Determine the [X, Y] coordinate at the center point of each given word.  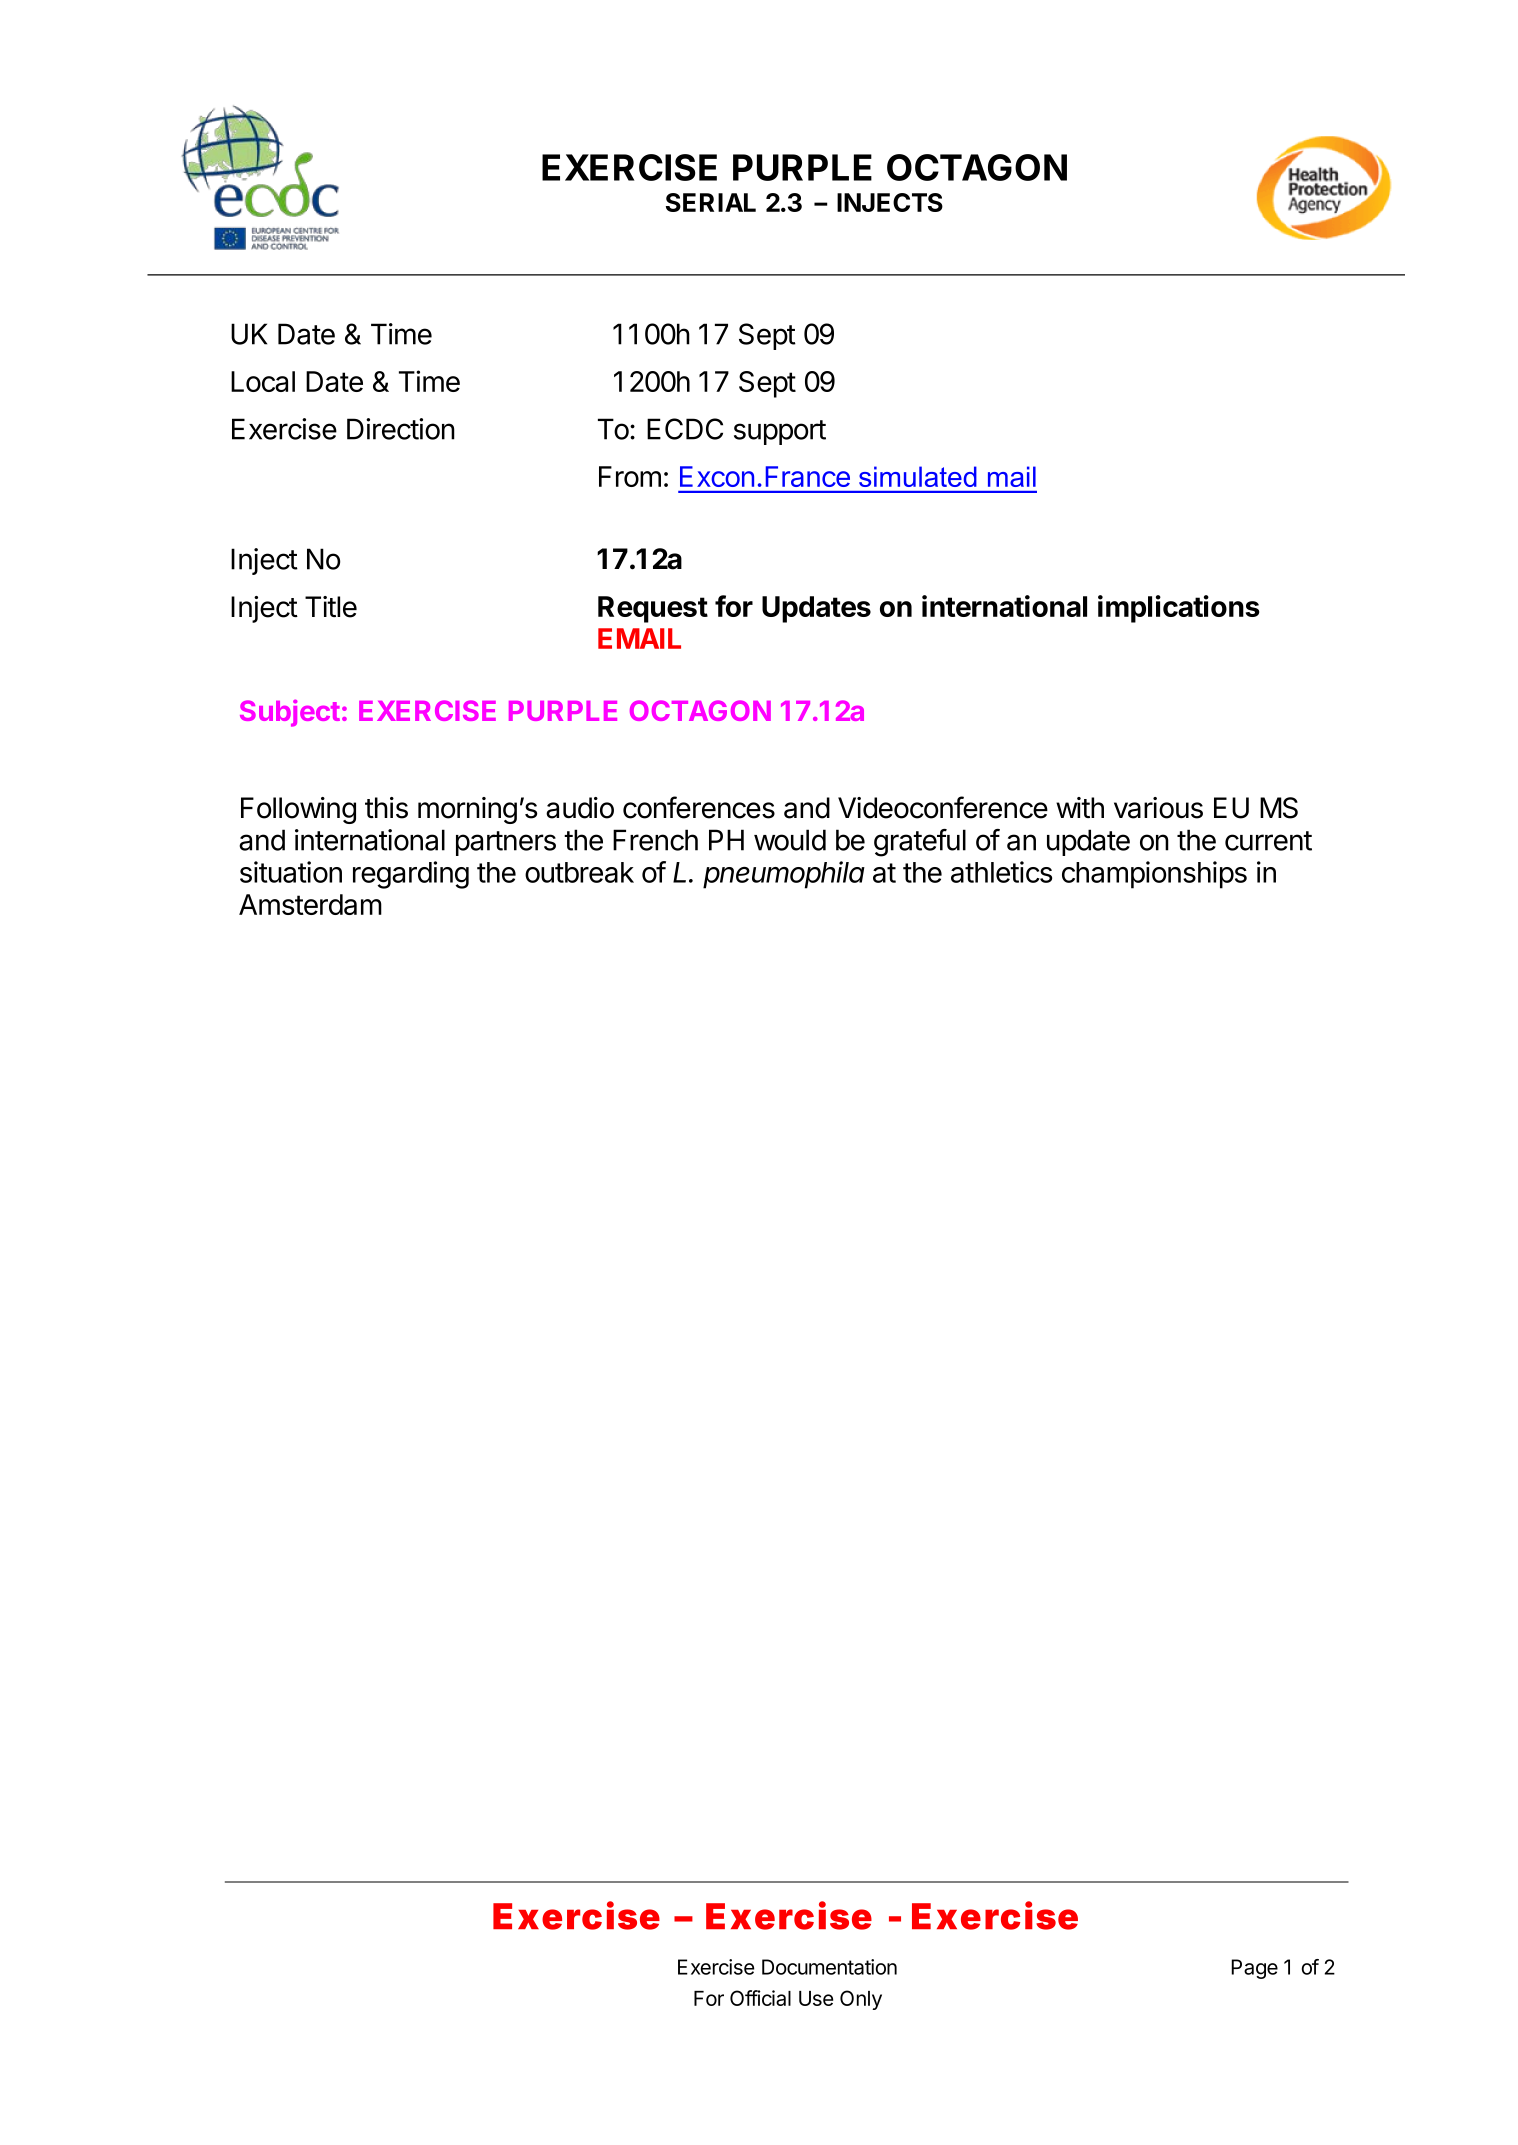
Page [1254, 1969]
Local [263, 381]
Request [653, 609]
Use [816, 1998]
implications [1179, 609]
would [790, 840]
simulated [917, 477]
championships [1154, 875]
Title [331, 607]
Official [760, 1998]
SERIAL [711, 202]
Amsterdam [310, 904]
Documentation [829, 1967]
